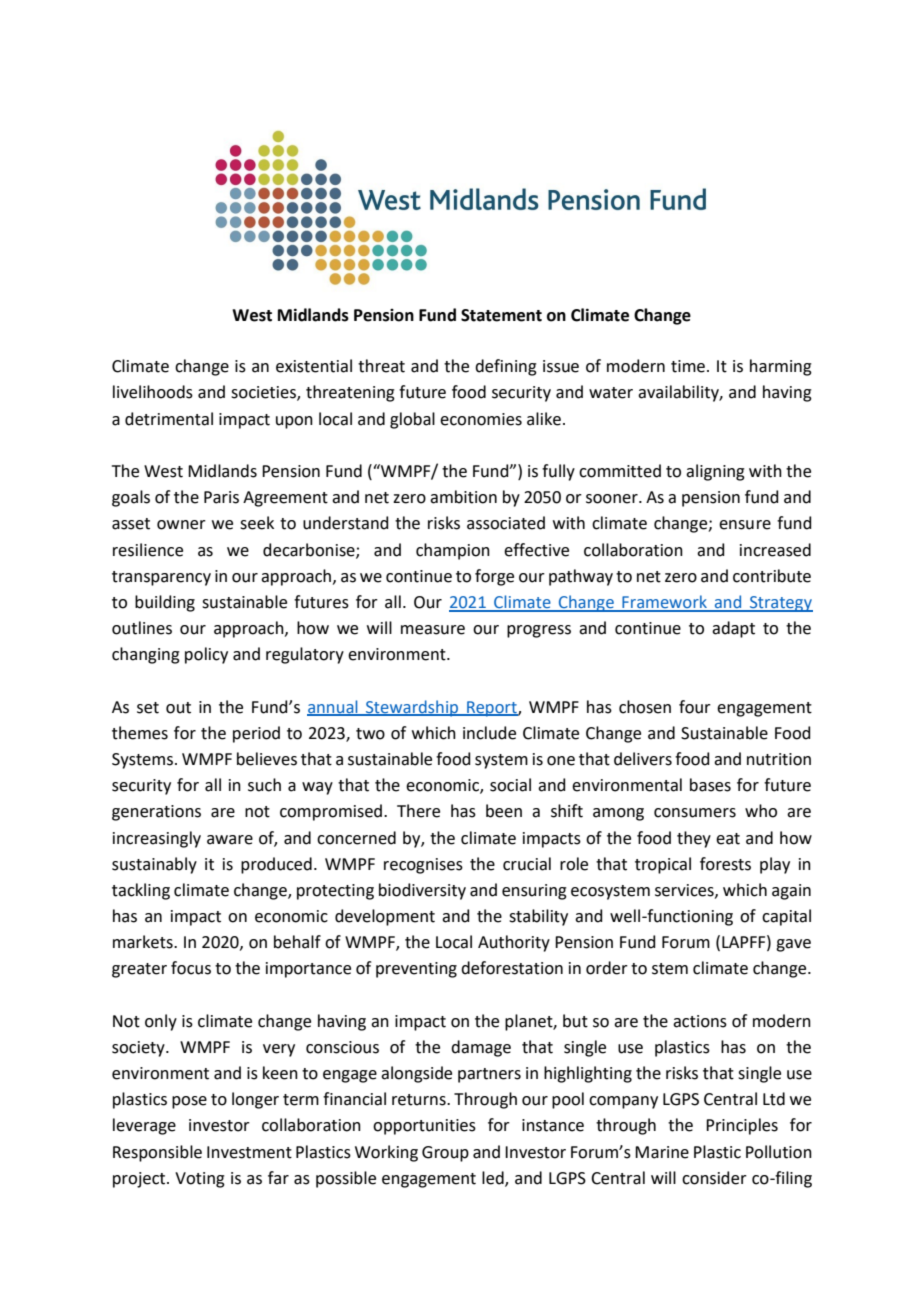  Describe the element at coordinates (249, 1152) in the document. I see `Investment` at that location.
